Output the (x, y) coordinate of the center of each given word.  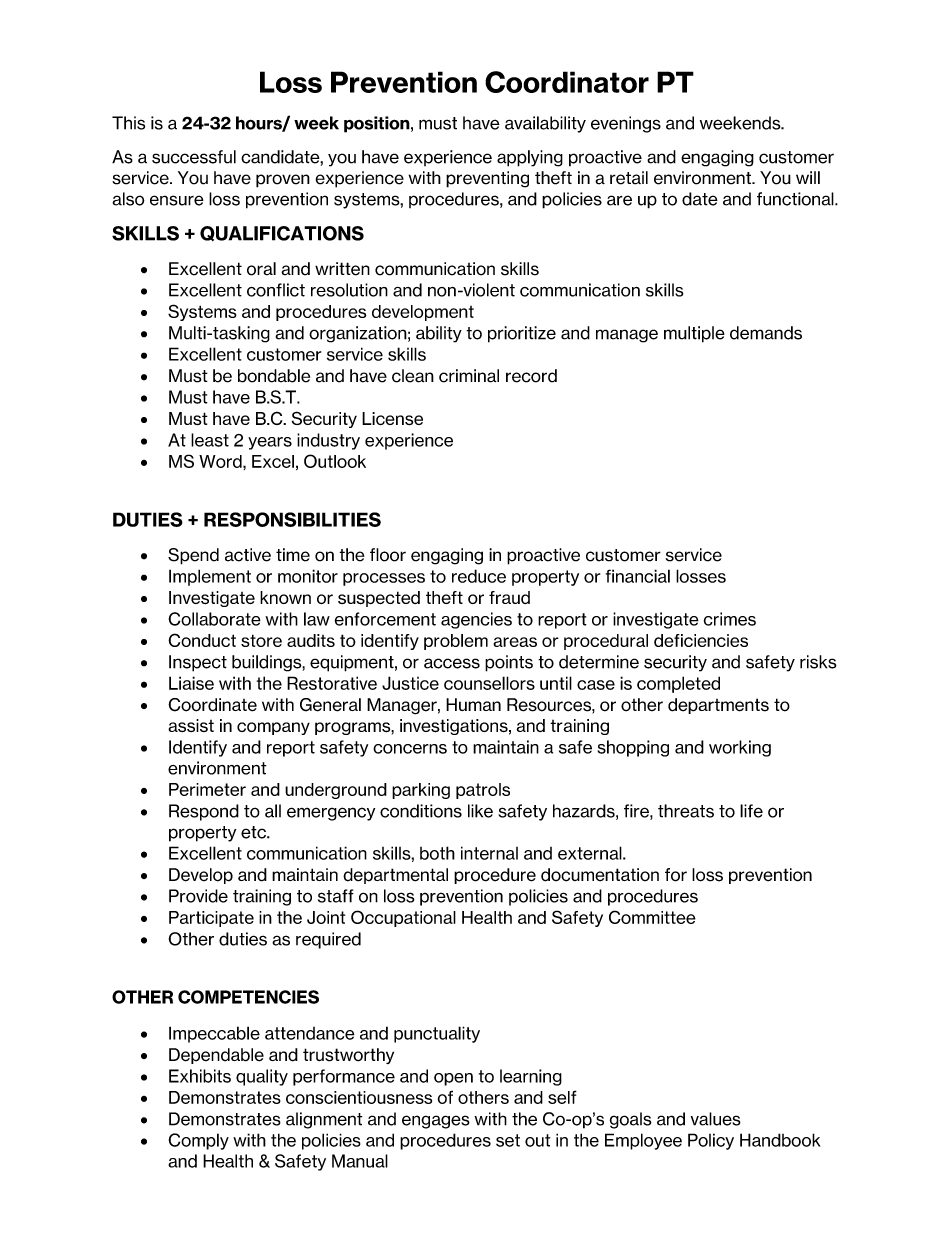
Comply (198, 1141)
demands (766, 333)
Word (221, 461)
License (392, 419)
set (508, 1140)
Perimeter (207, 789)
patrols (483, 791)
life (751, 811)
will (808, 177)
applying (530, 158)
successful (194, 157)
